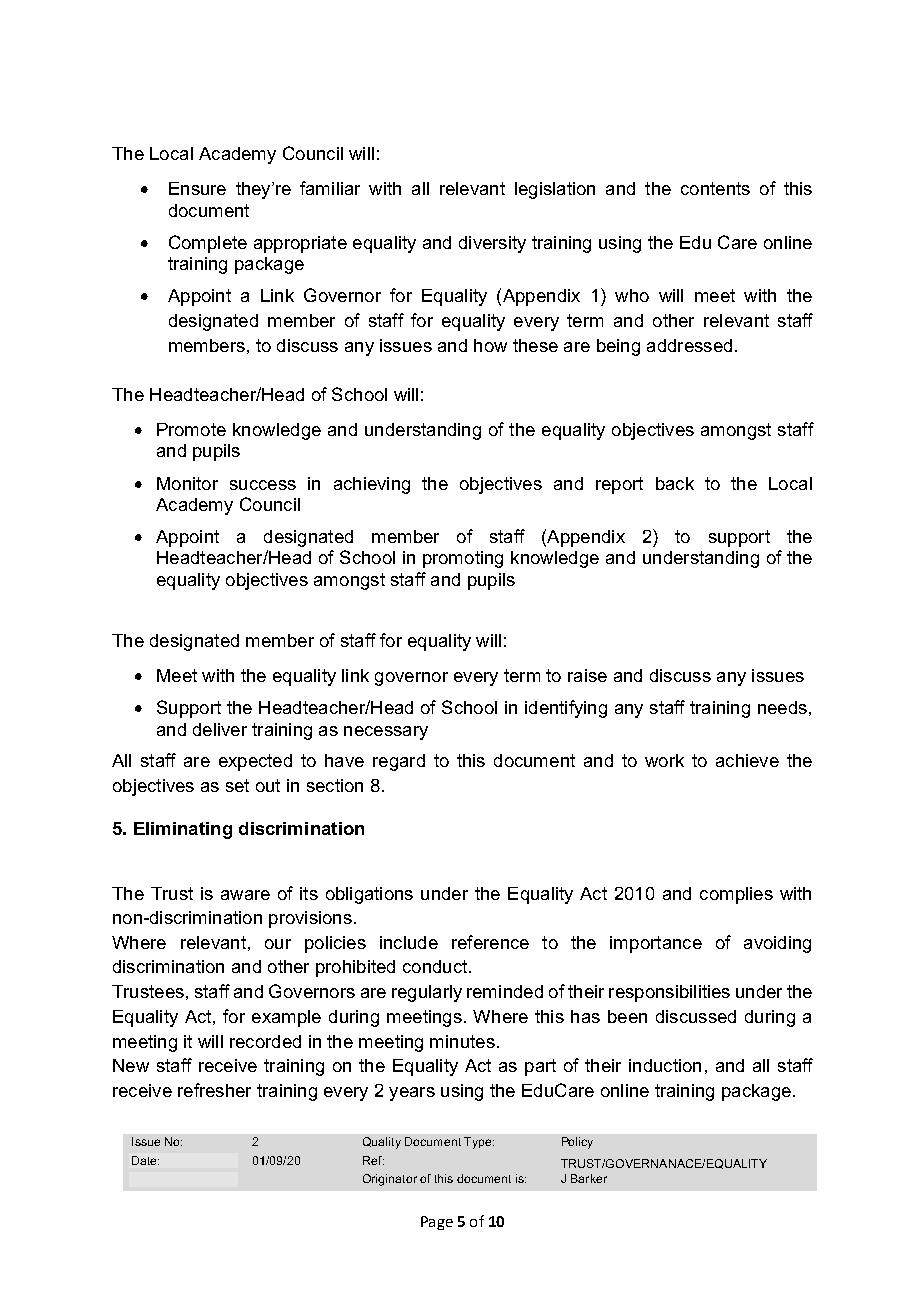  What do you see at coordinates (145, 1160) in the image?
I see `Date` at bounding box center [145, 1160].
